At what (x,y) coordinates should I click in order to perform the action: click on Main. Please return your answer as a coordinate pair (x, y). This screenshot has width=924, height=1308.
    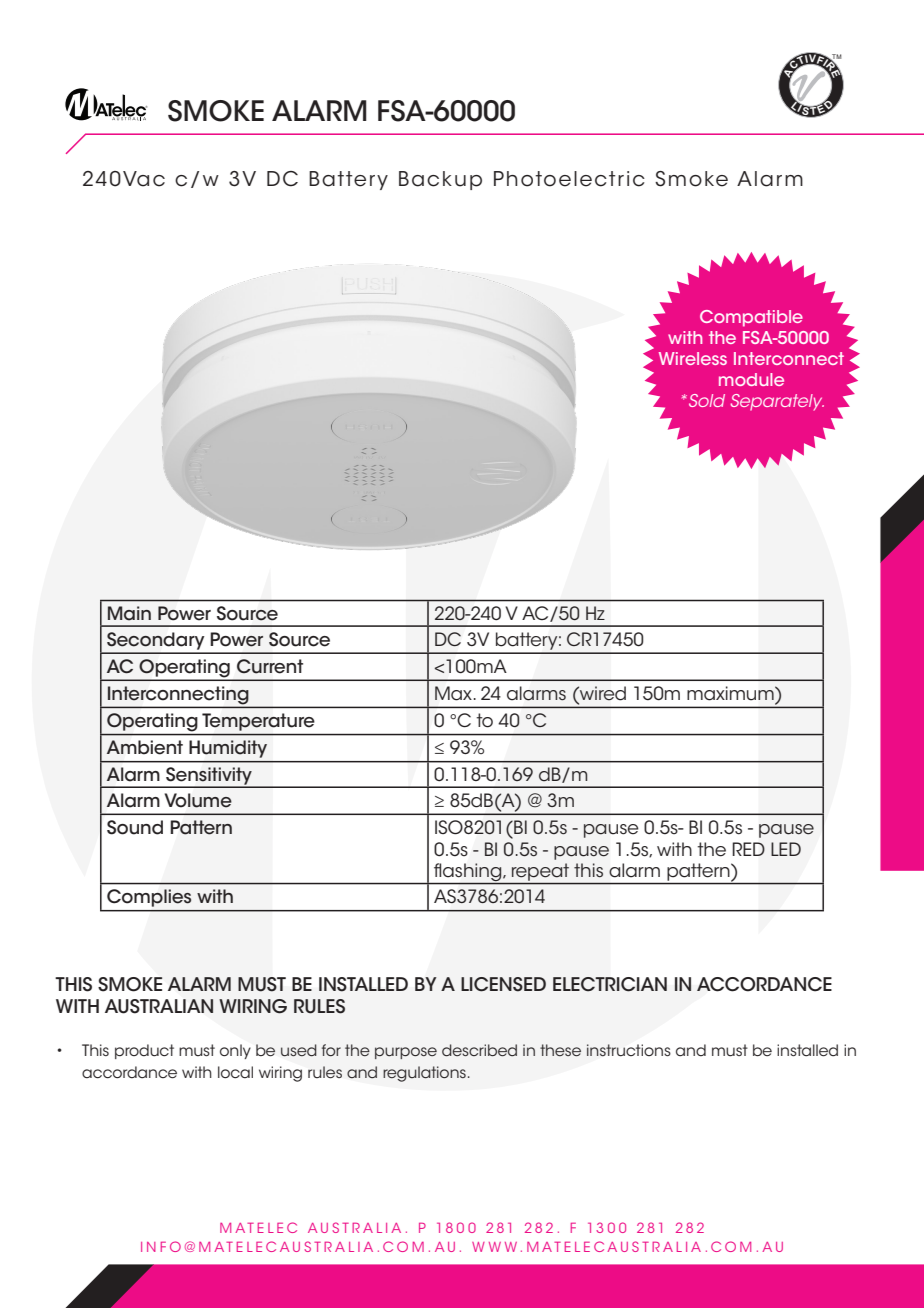
    Looking at the image, I should click on (129, 613).
